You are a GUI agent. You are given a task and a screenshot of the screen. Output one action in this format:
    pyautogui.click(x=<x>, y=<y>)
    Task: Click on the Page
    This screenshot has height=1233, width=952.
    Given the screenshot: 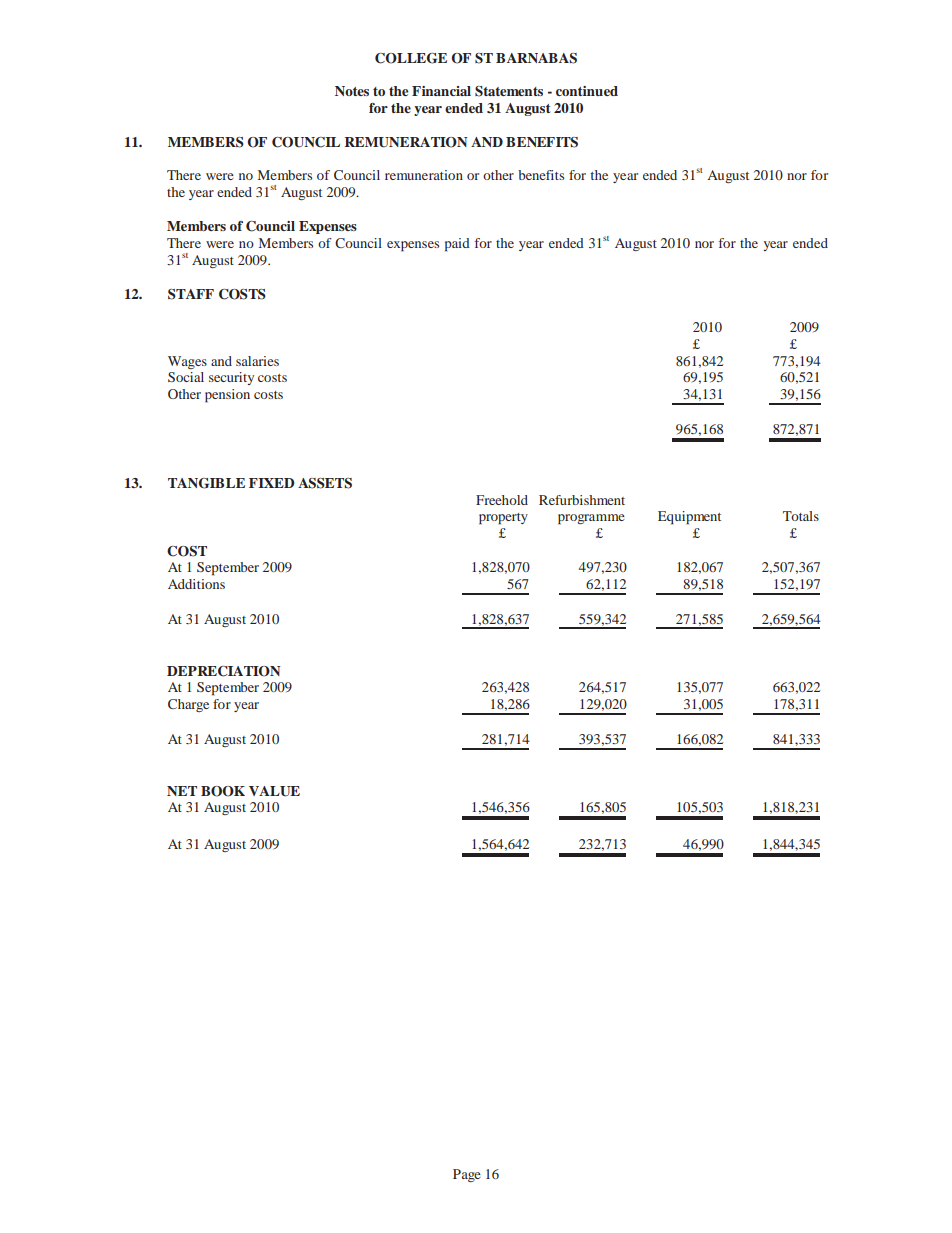 What is the action you would take?
    pyautogui.click(x=467, y=1175)
